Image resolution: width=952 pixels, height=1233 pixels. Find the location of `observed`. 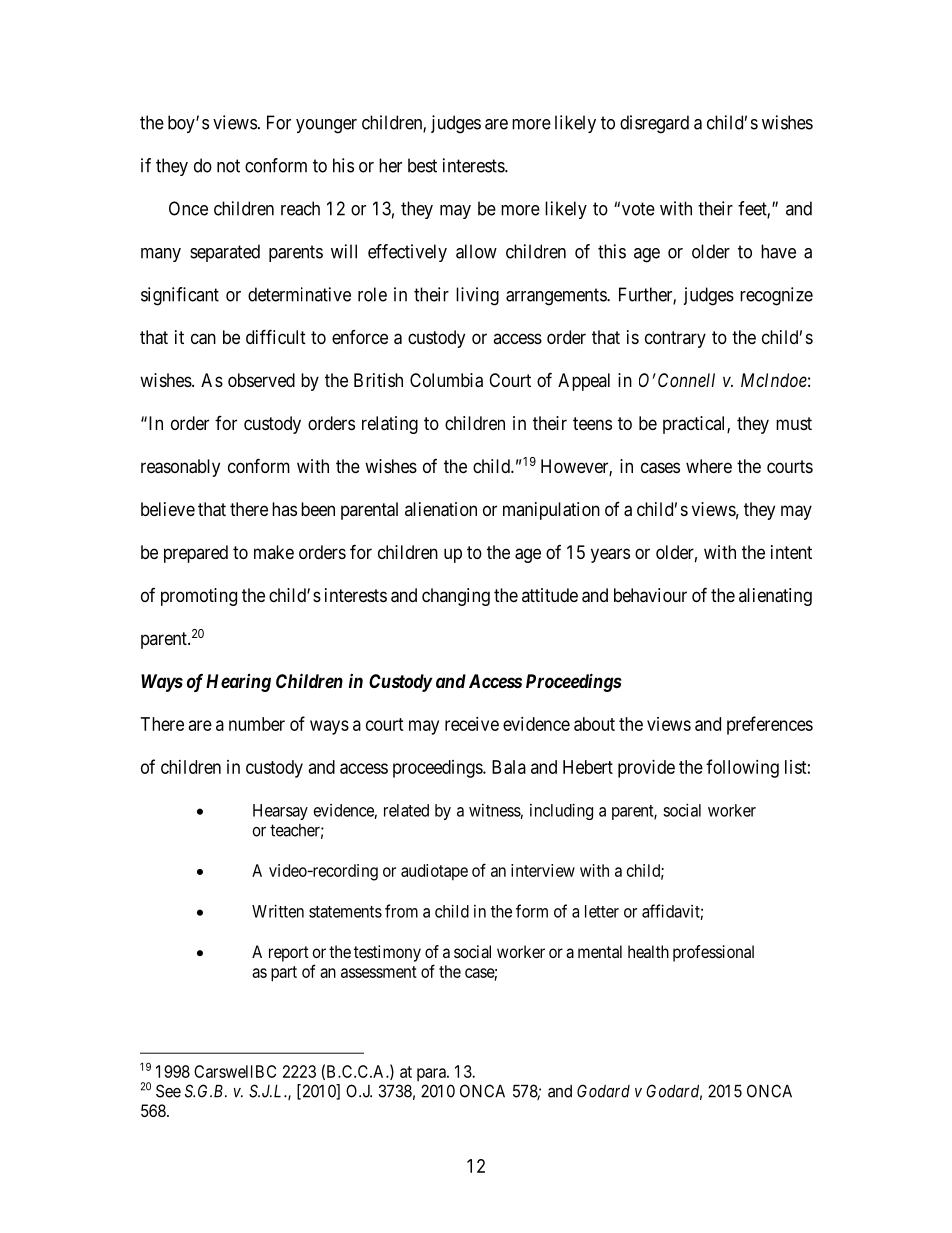

observed is located at coordinates (261, 380).
